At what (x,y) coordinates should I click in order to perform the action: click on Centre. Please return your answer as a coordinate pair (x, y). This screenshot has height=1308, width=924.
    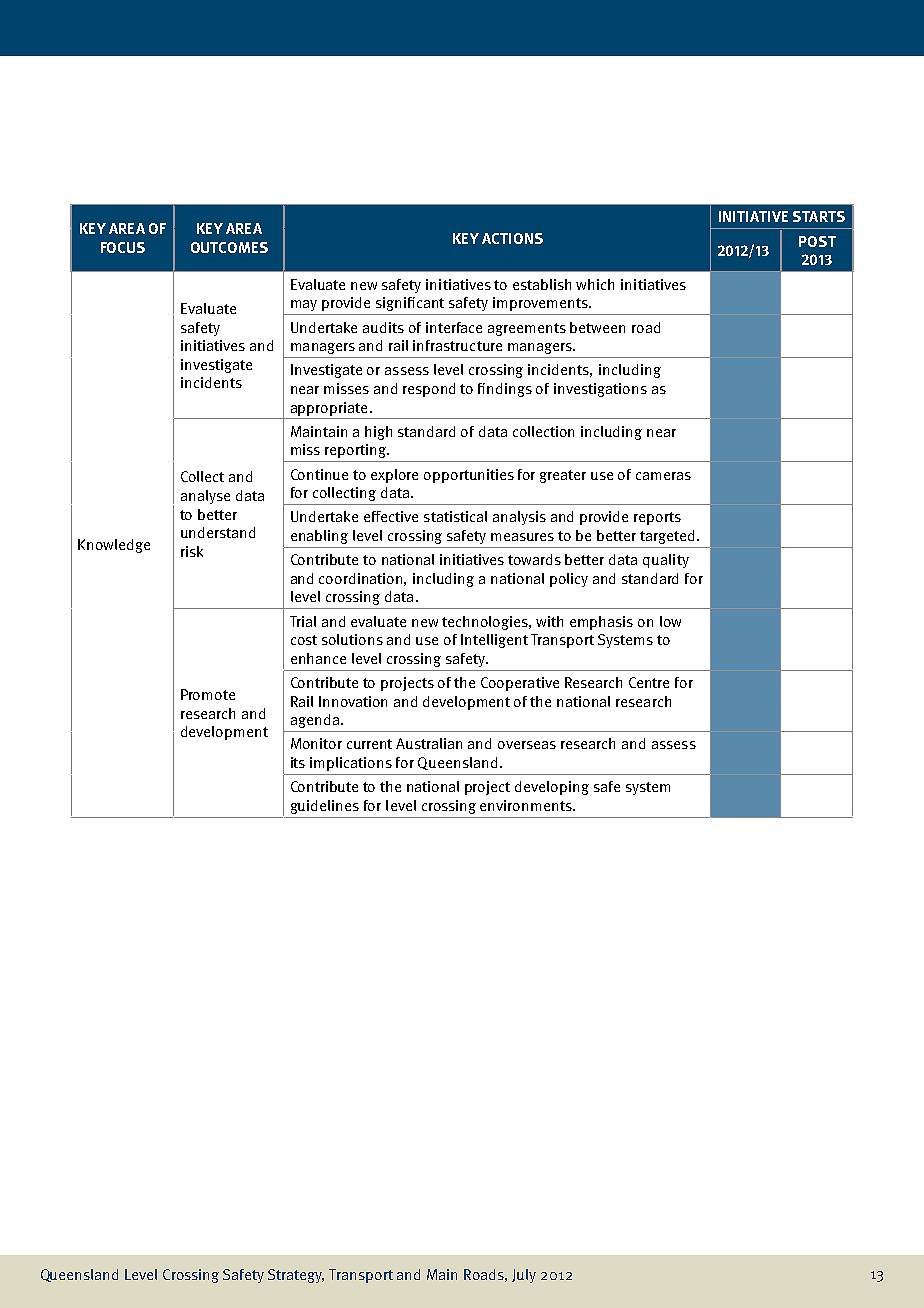
    Looking at the image, I should click on (649, 682).
